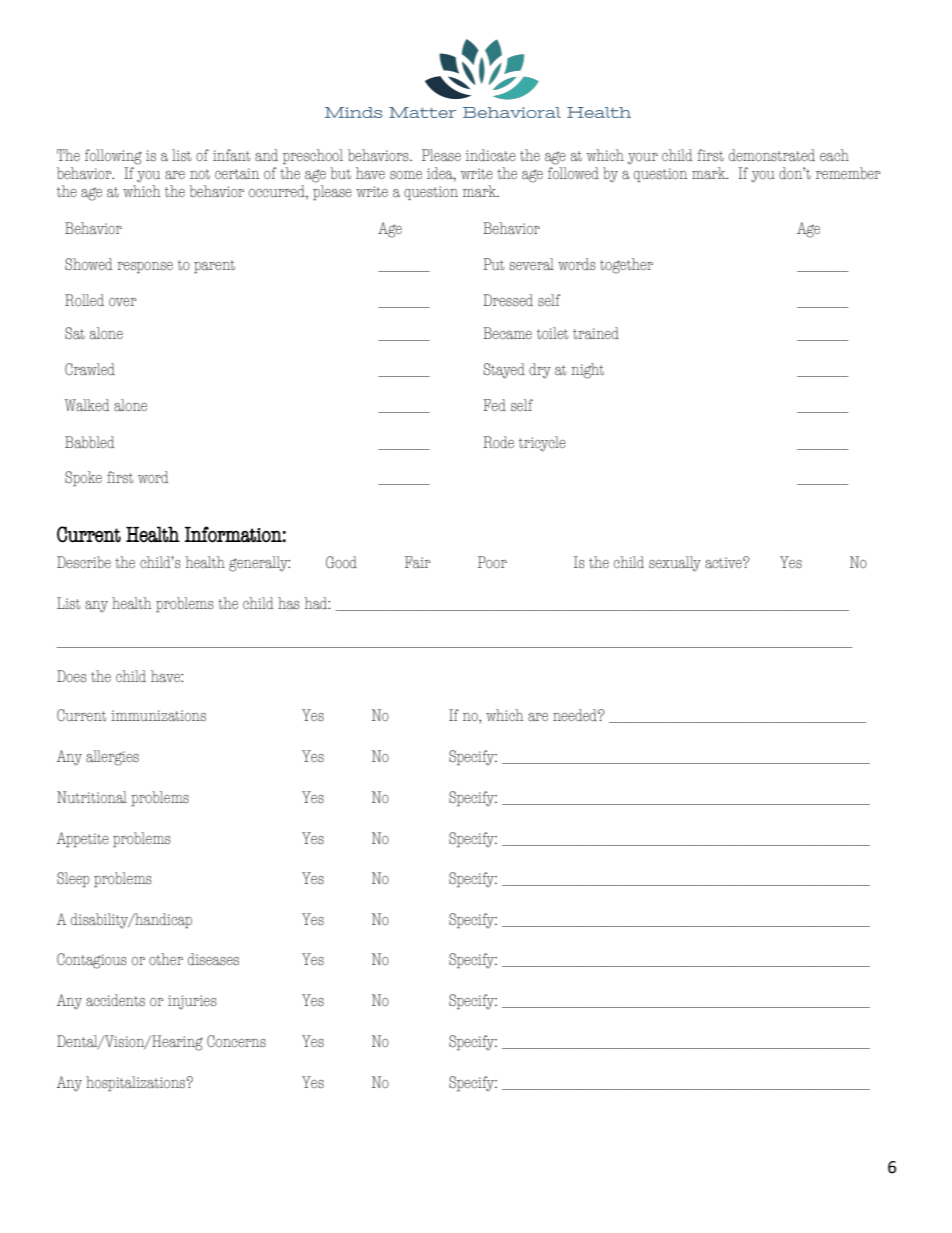 The width and height of the image is (952, 1233). What do you see at coordinates (200, 174) in the image?
I see `not` at bounding box center [200, 174].
